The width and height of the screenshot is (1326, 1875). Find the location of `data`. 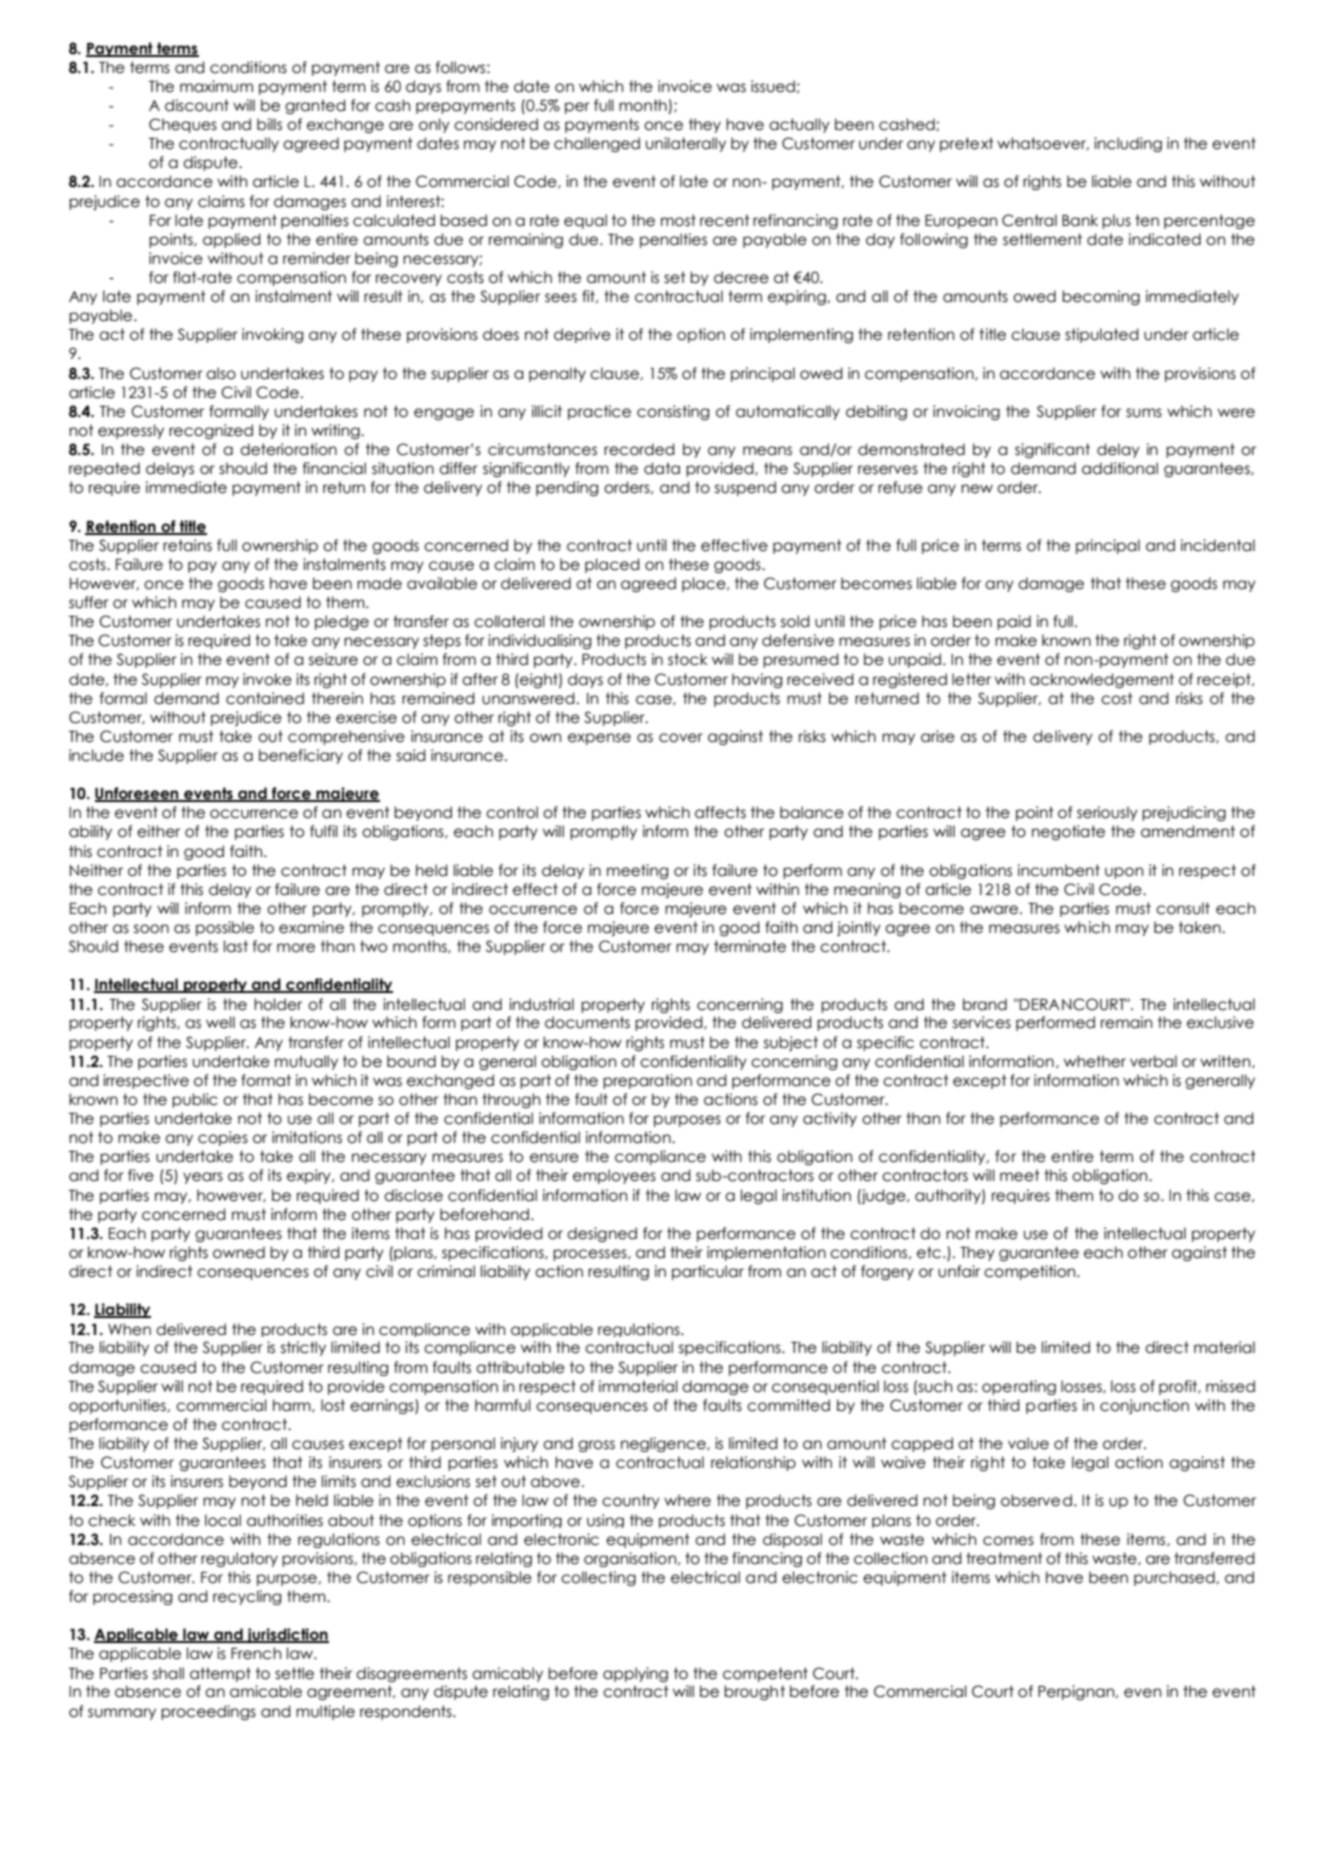

data is located at coordinates (662, 468).
